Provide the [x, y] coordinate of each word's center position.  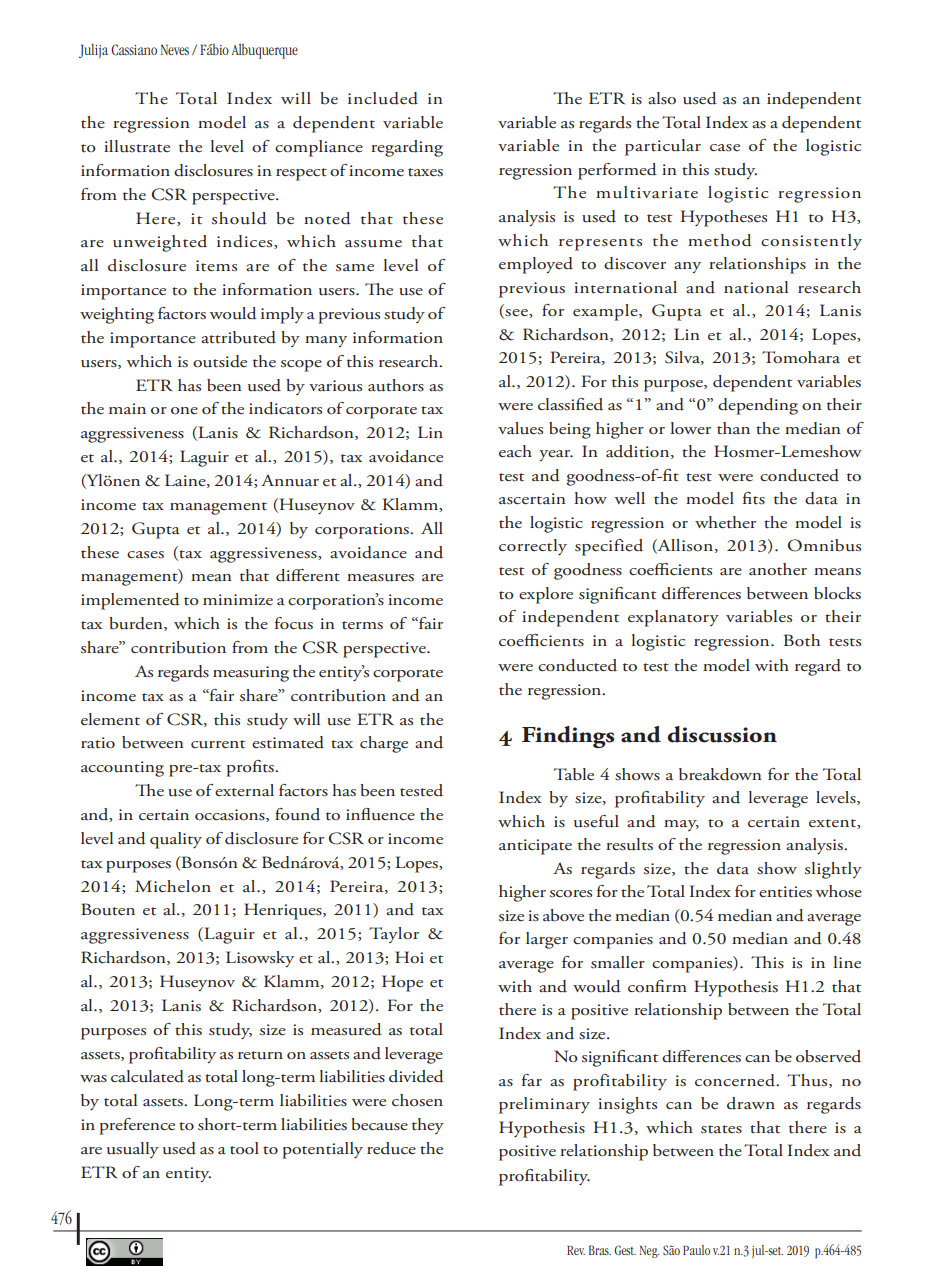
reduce [391, 1148]
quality [176, 840]
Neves [175, 49]
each [515, 451]
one [184, 410]
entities [785, 892]
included [383, 98]
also [662, 98]
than [733, 428]
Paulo [696, 1250]
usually [133, 1150]
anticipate [535, 847]
